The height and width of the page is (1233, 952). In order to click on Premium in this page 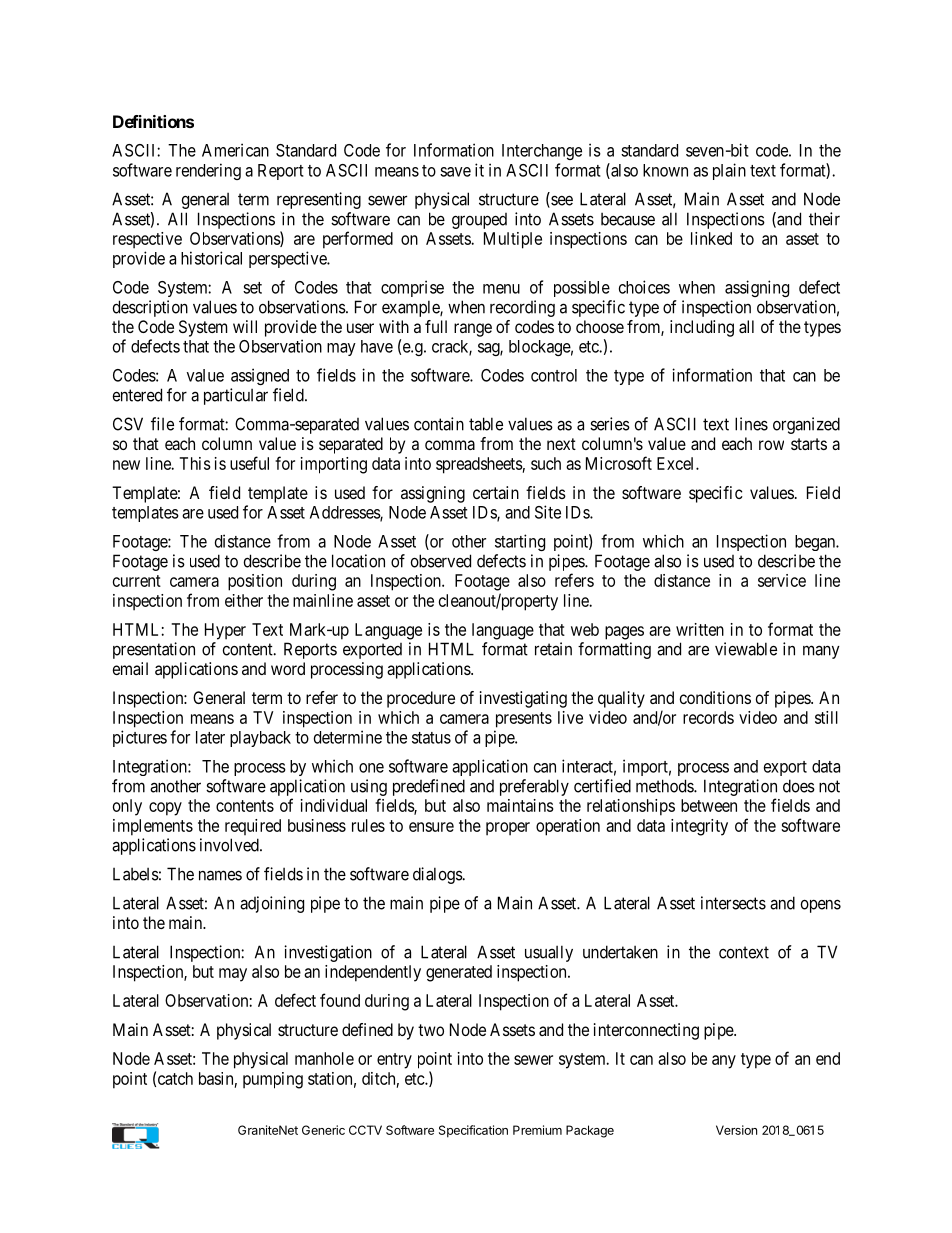, I will do `click(537, 1130)`.
